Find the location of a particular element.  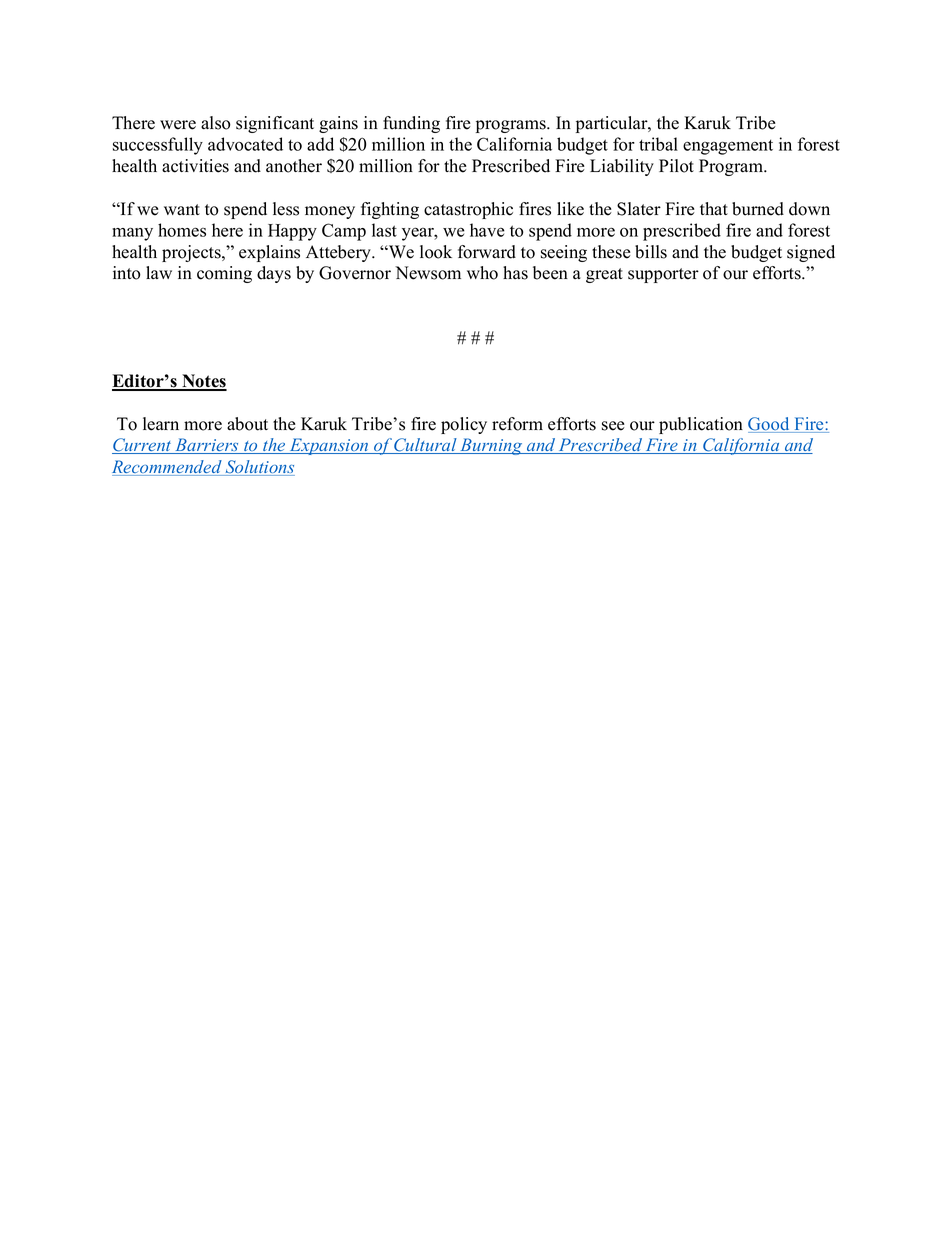

engagement is located at coordinates (728, 147).
